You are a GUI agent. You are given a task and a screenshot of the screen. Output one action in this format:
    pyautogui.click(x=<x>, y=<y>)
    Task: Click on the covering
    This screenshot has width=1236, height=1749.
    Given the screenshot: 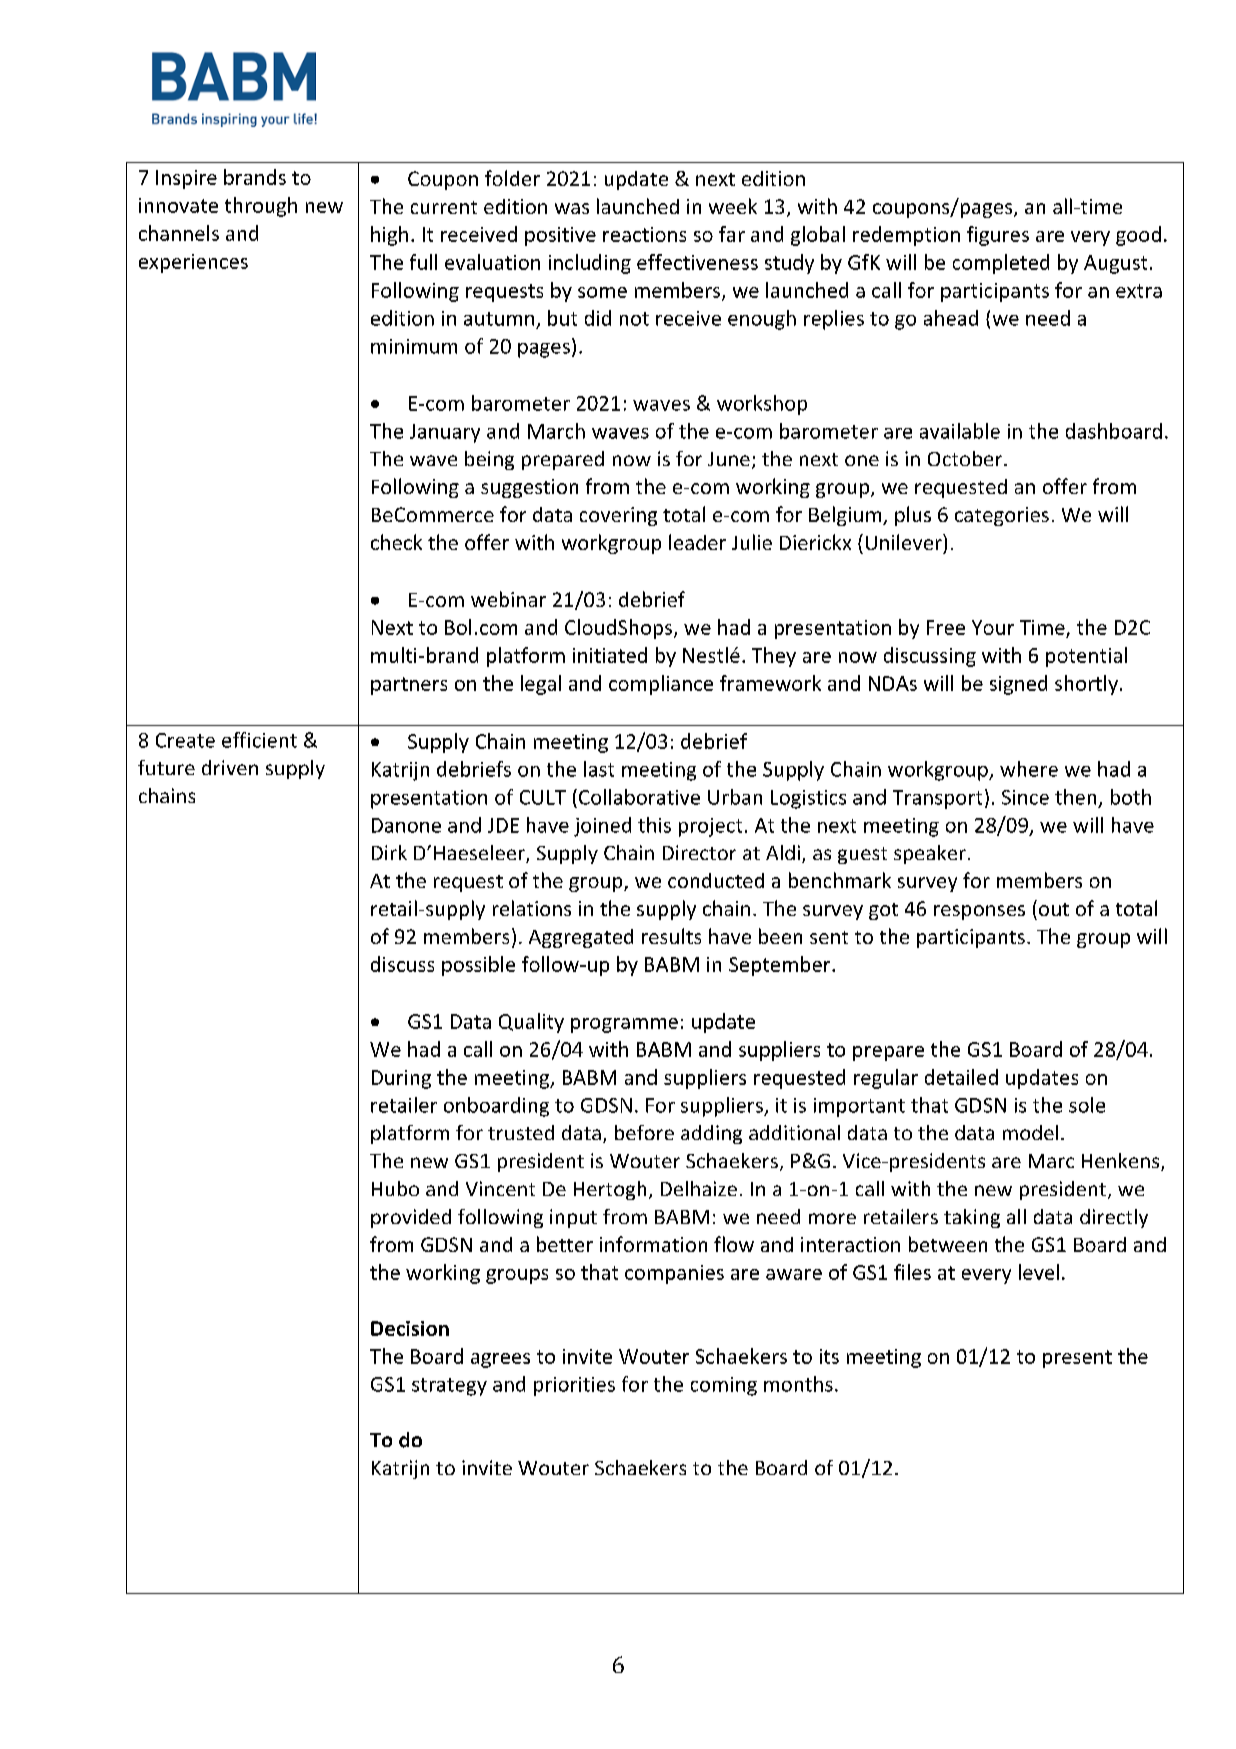 What is the action you would take?
    pyautogui.click(x=618, y=516)
